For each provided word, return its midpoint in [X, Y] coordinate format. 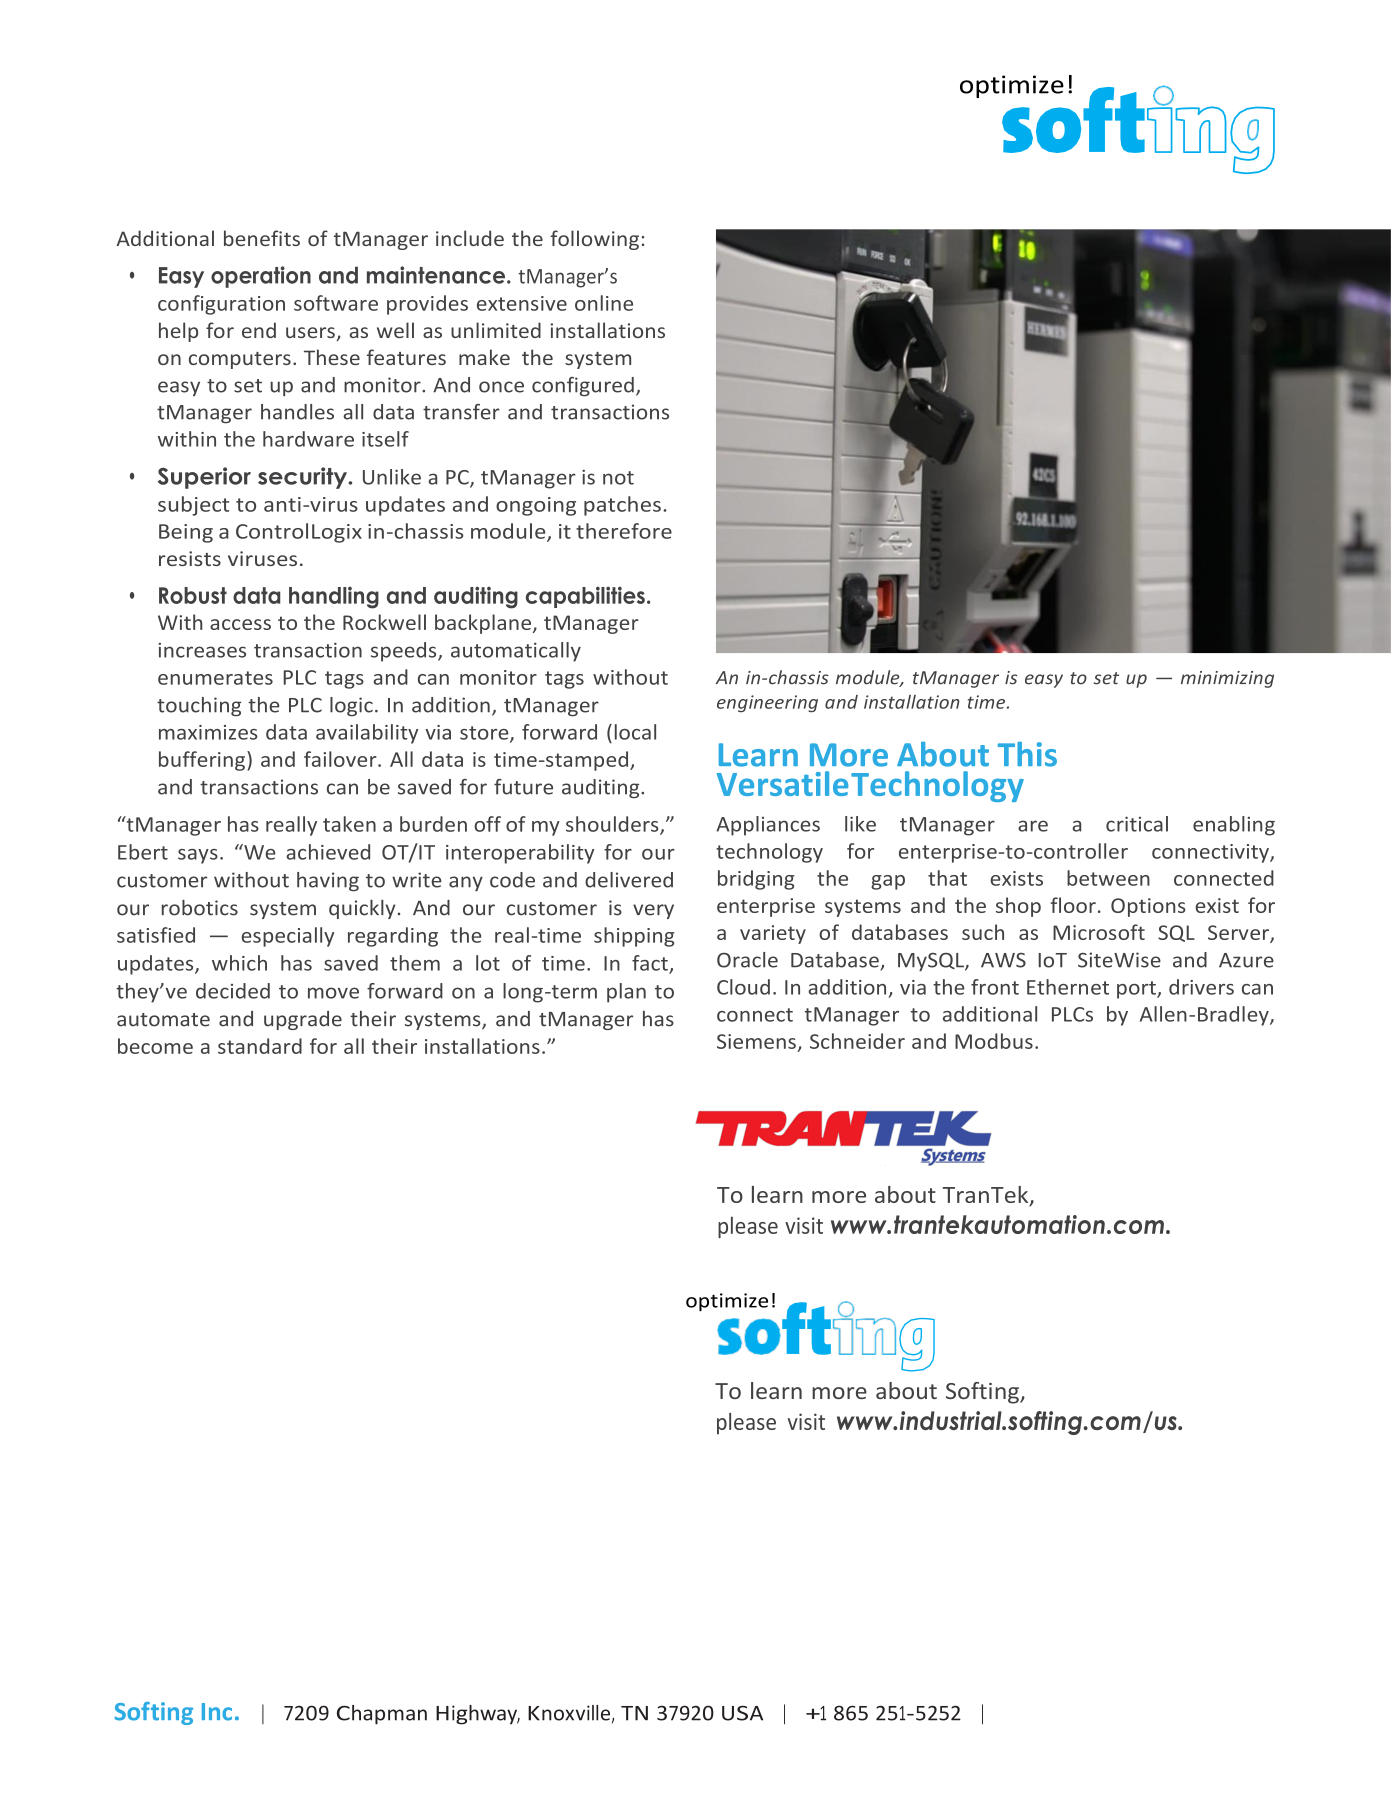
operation [261, 277]
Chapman [382, 1715]
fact [651, 964]
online [604, 303]
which [239, 963]
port [1137, 990]
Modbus [994, 1041]
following [594, 240]
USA [742, 1713]
